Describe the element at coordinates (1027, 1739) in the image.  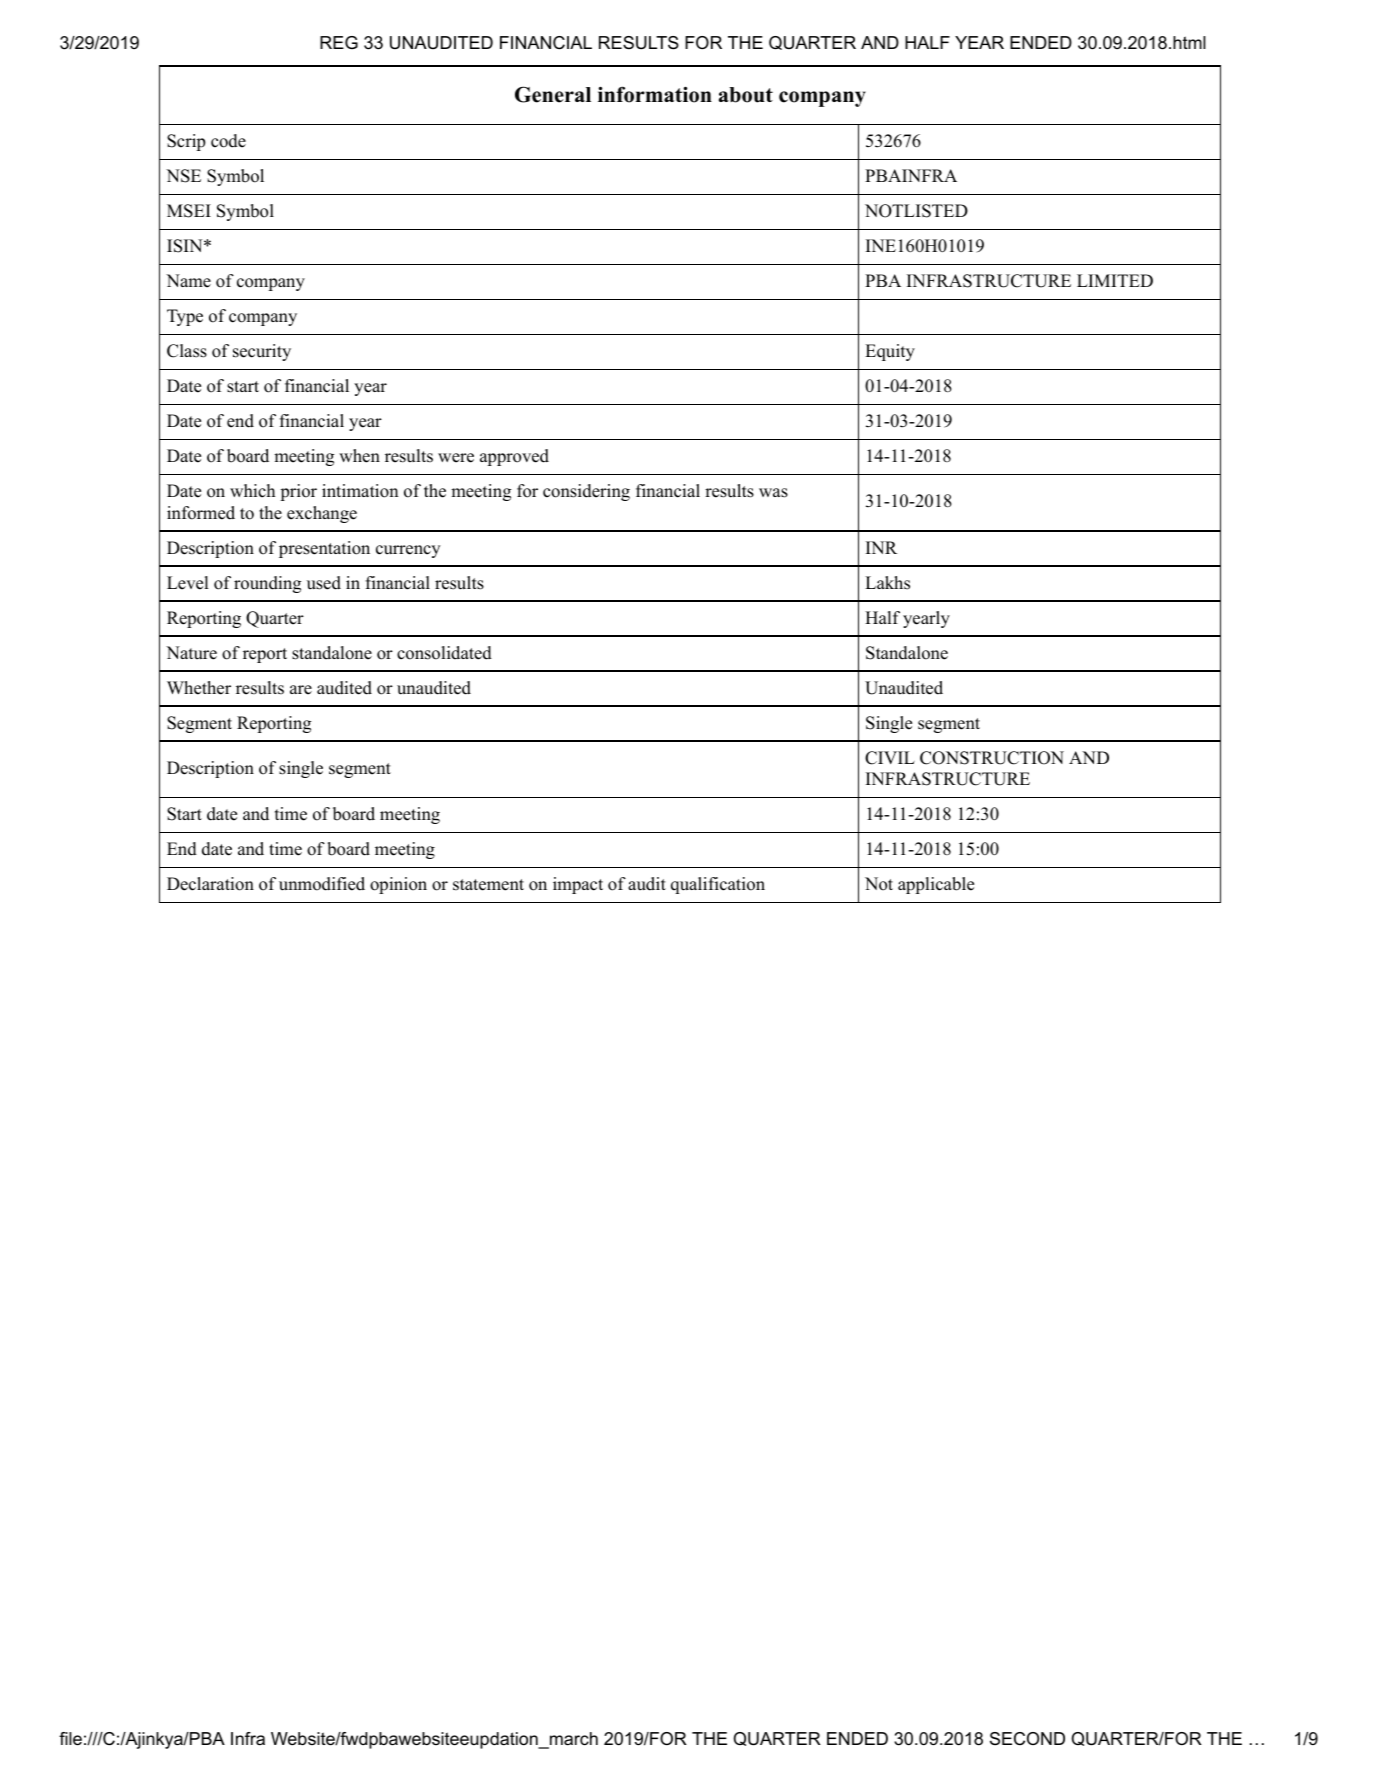
I see `SECOND` at that location.
